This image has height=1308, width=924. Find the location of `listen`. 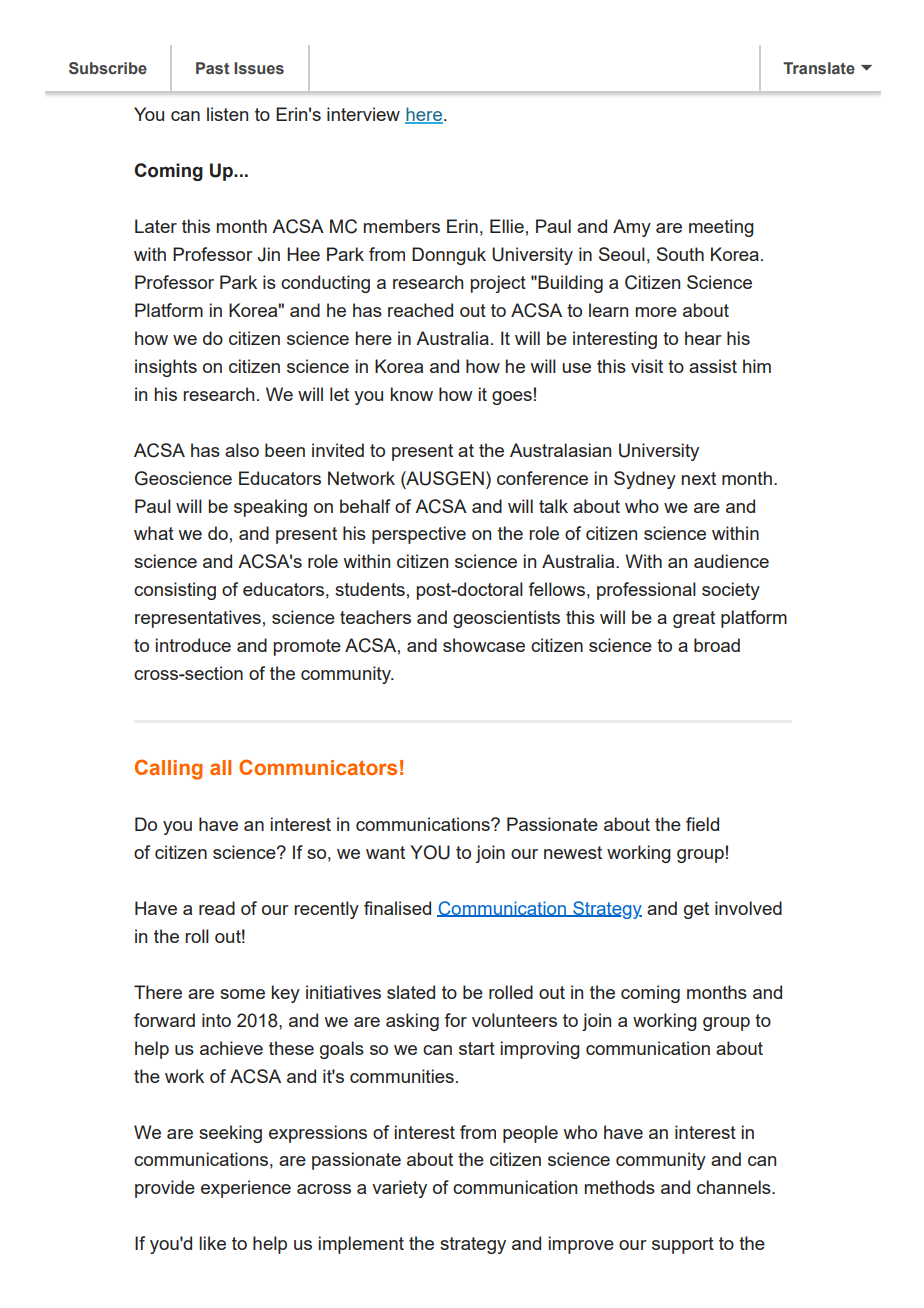

listen is located at coordinates (227, 114).
